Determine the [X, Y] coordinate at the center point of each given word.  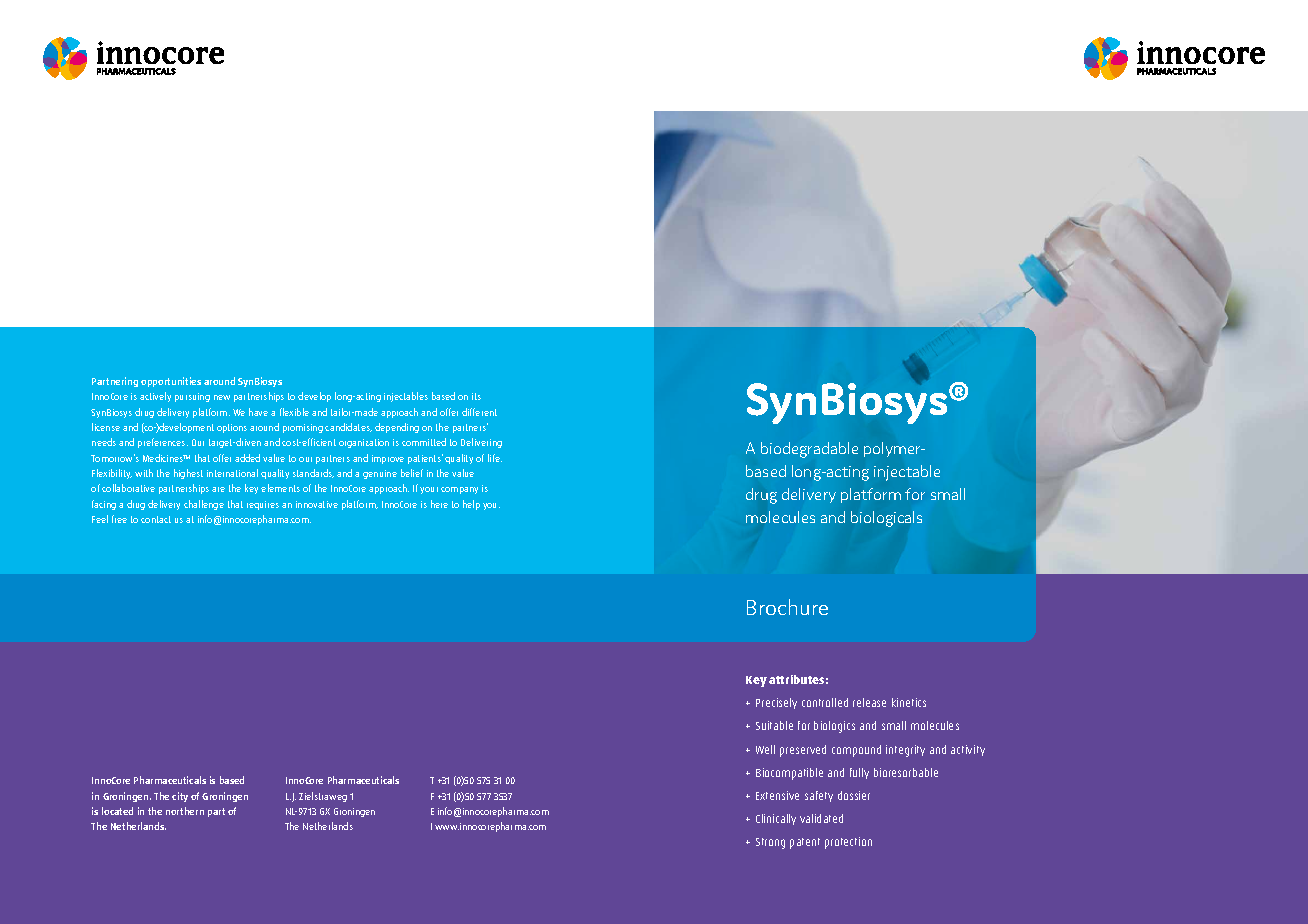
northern [185, 811]
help [471, 505]
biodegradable [809, 450]
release [869, 702]
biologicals [886, 519]
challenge [204, 505]
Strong [770, 843]
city [180, 797]
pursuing [192, 397]
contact [156, 519]
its [476, 396]
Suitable [774, 725]
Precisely [776, 703]
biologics [834, 727]
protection [848, 843]
